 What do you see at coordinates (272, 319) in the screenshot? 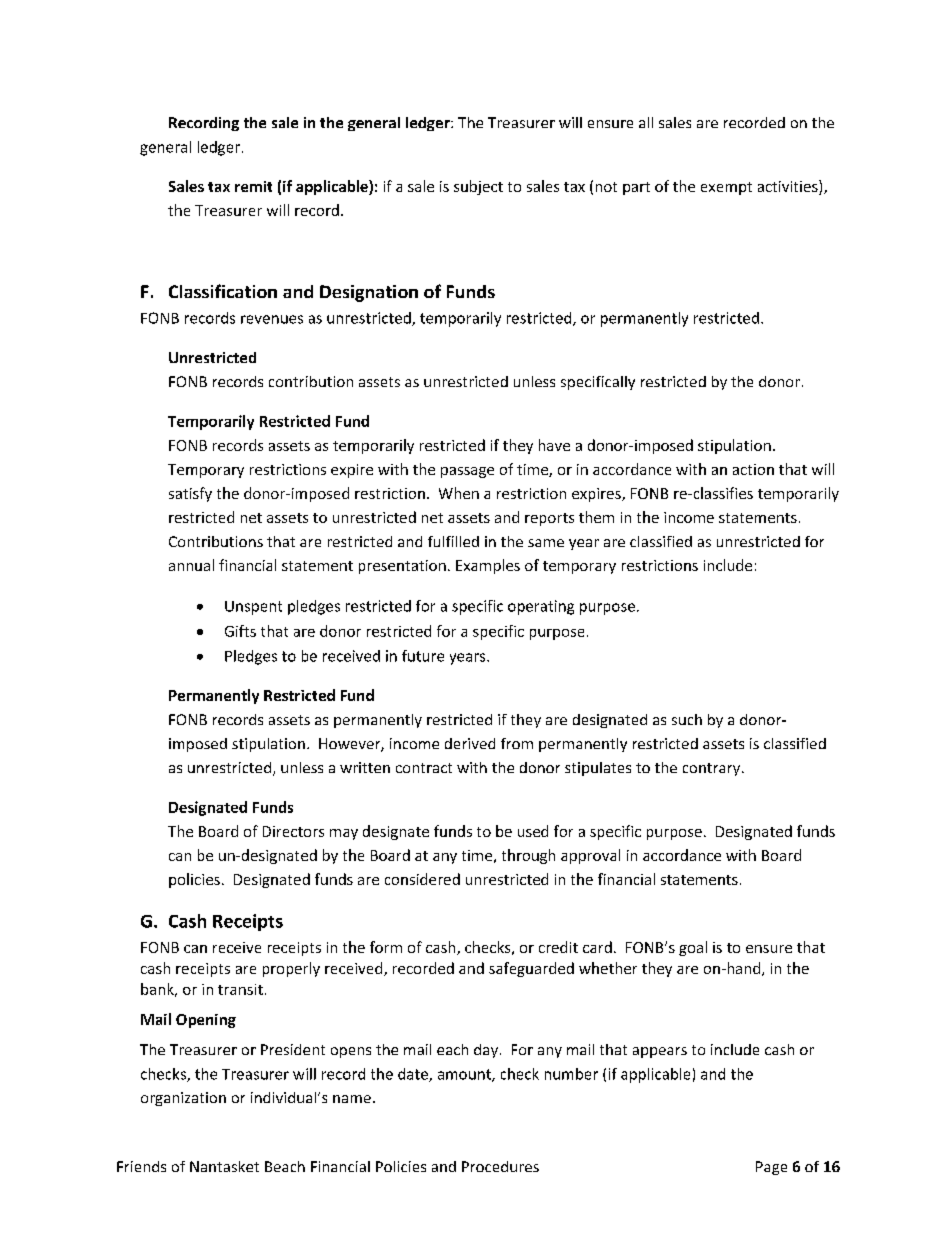
I see `revenues` at bounding box center [272, 319].
